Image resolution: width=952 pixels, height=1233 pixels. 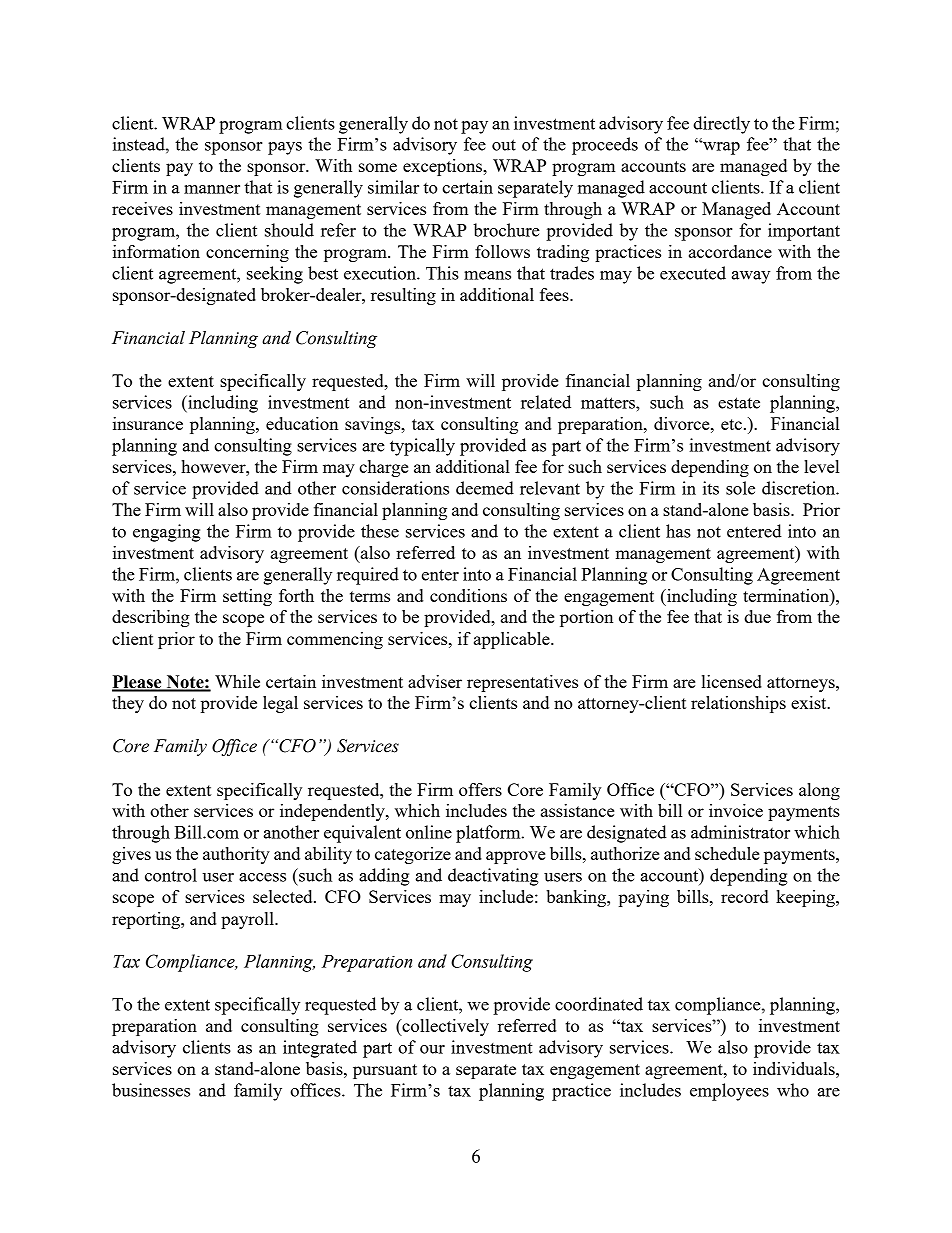 What do you see at coordinates (721, 125) in the page?
I see `directly` at bounding box center [721, 125].
